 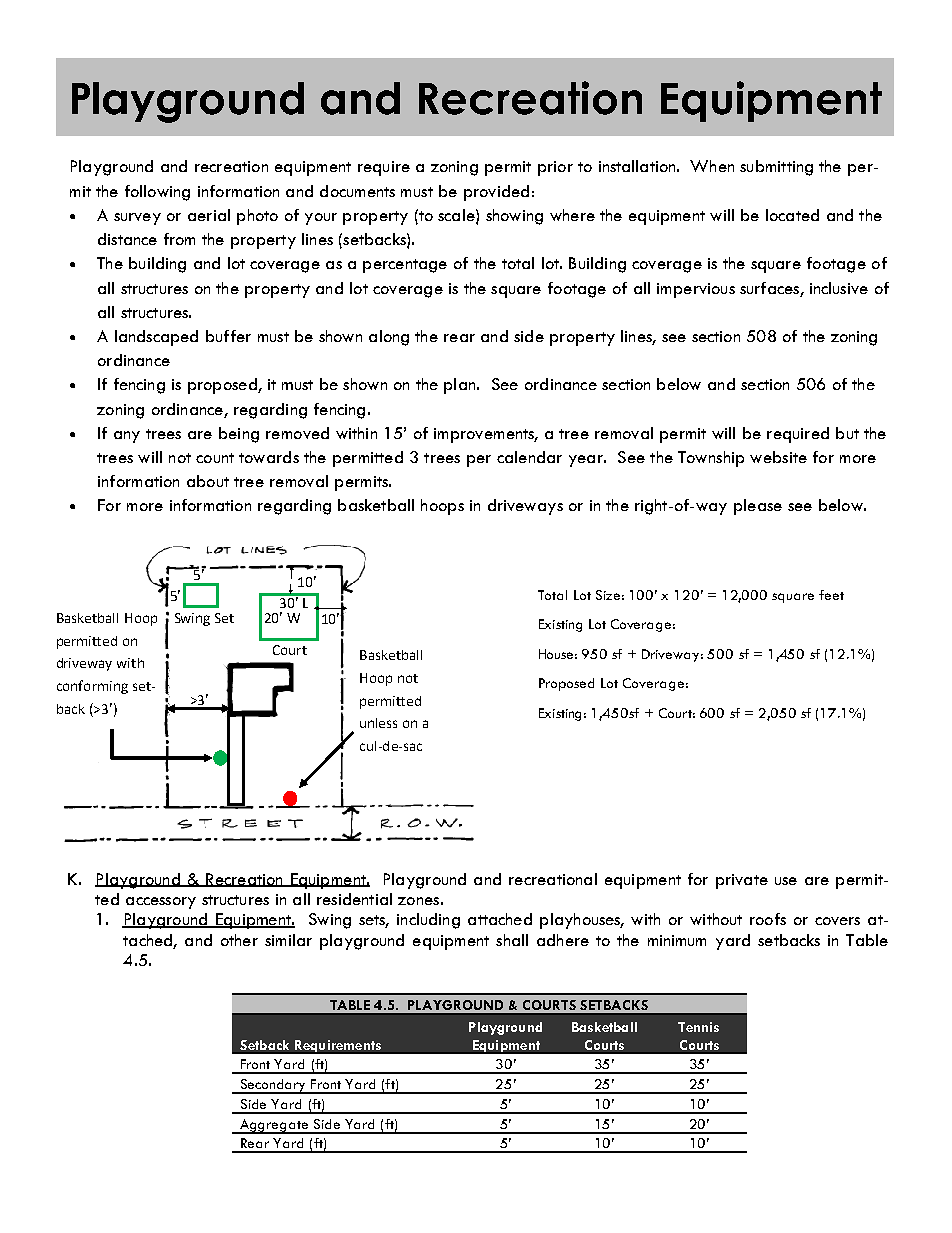 What do you see at coordinates (92, 687) in the image?
I see `conforming` at bounding box center [92, 687].
